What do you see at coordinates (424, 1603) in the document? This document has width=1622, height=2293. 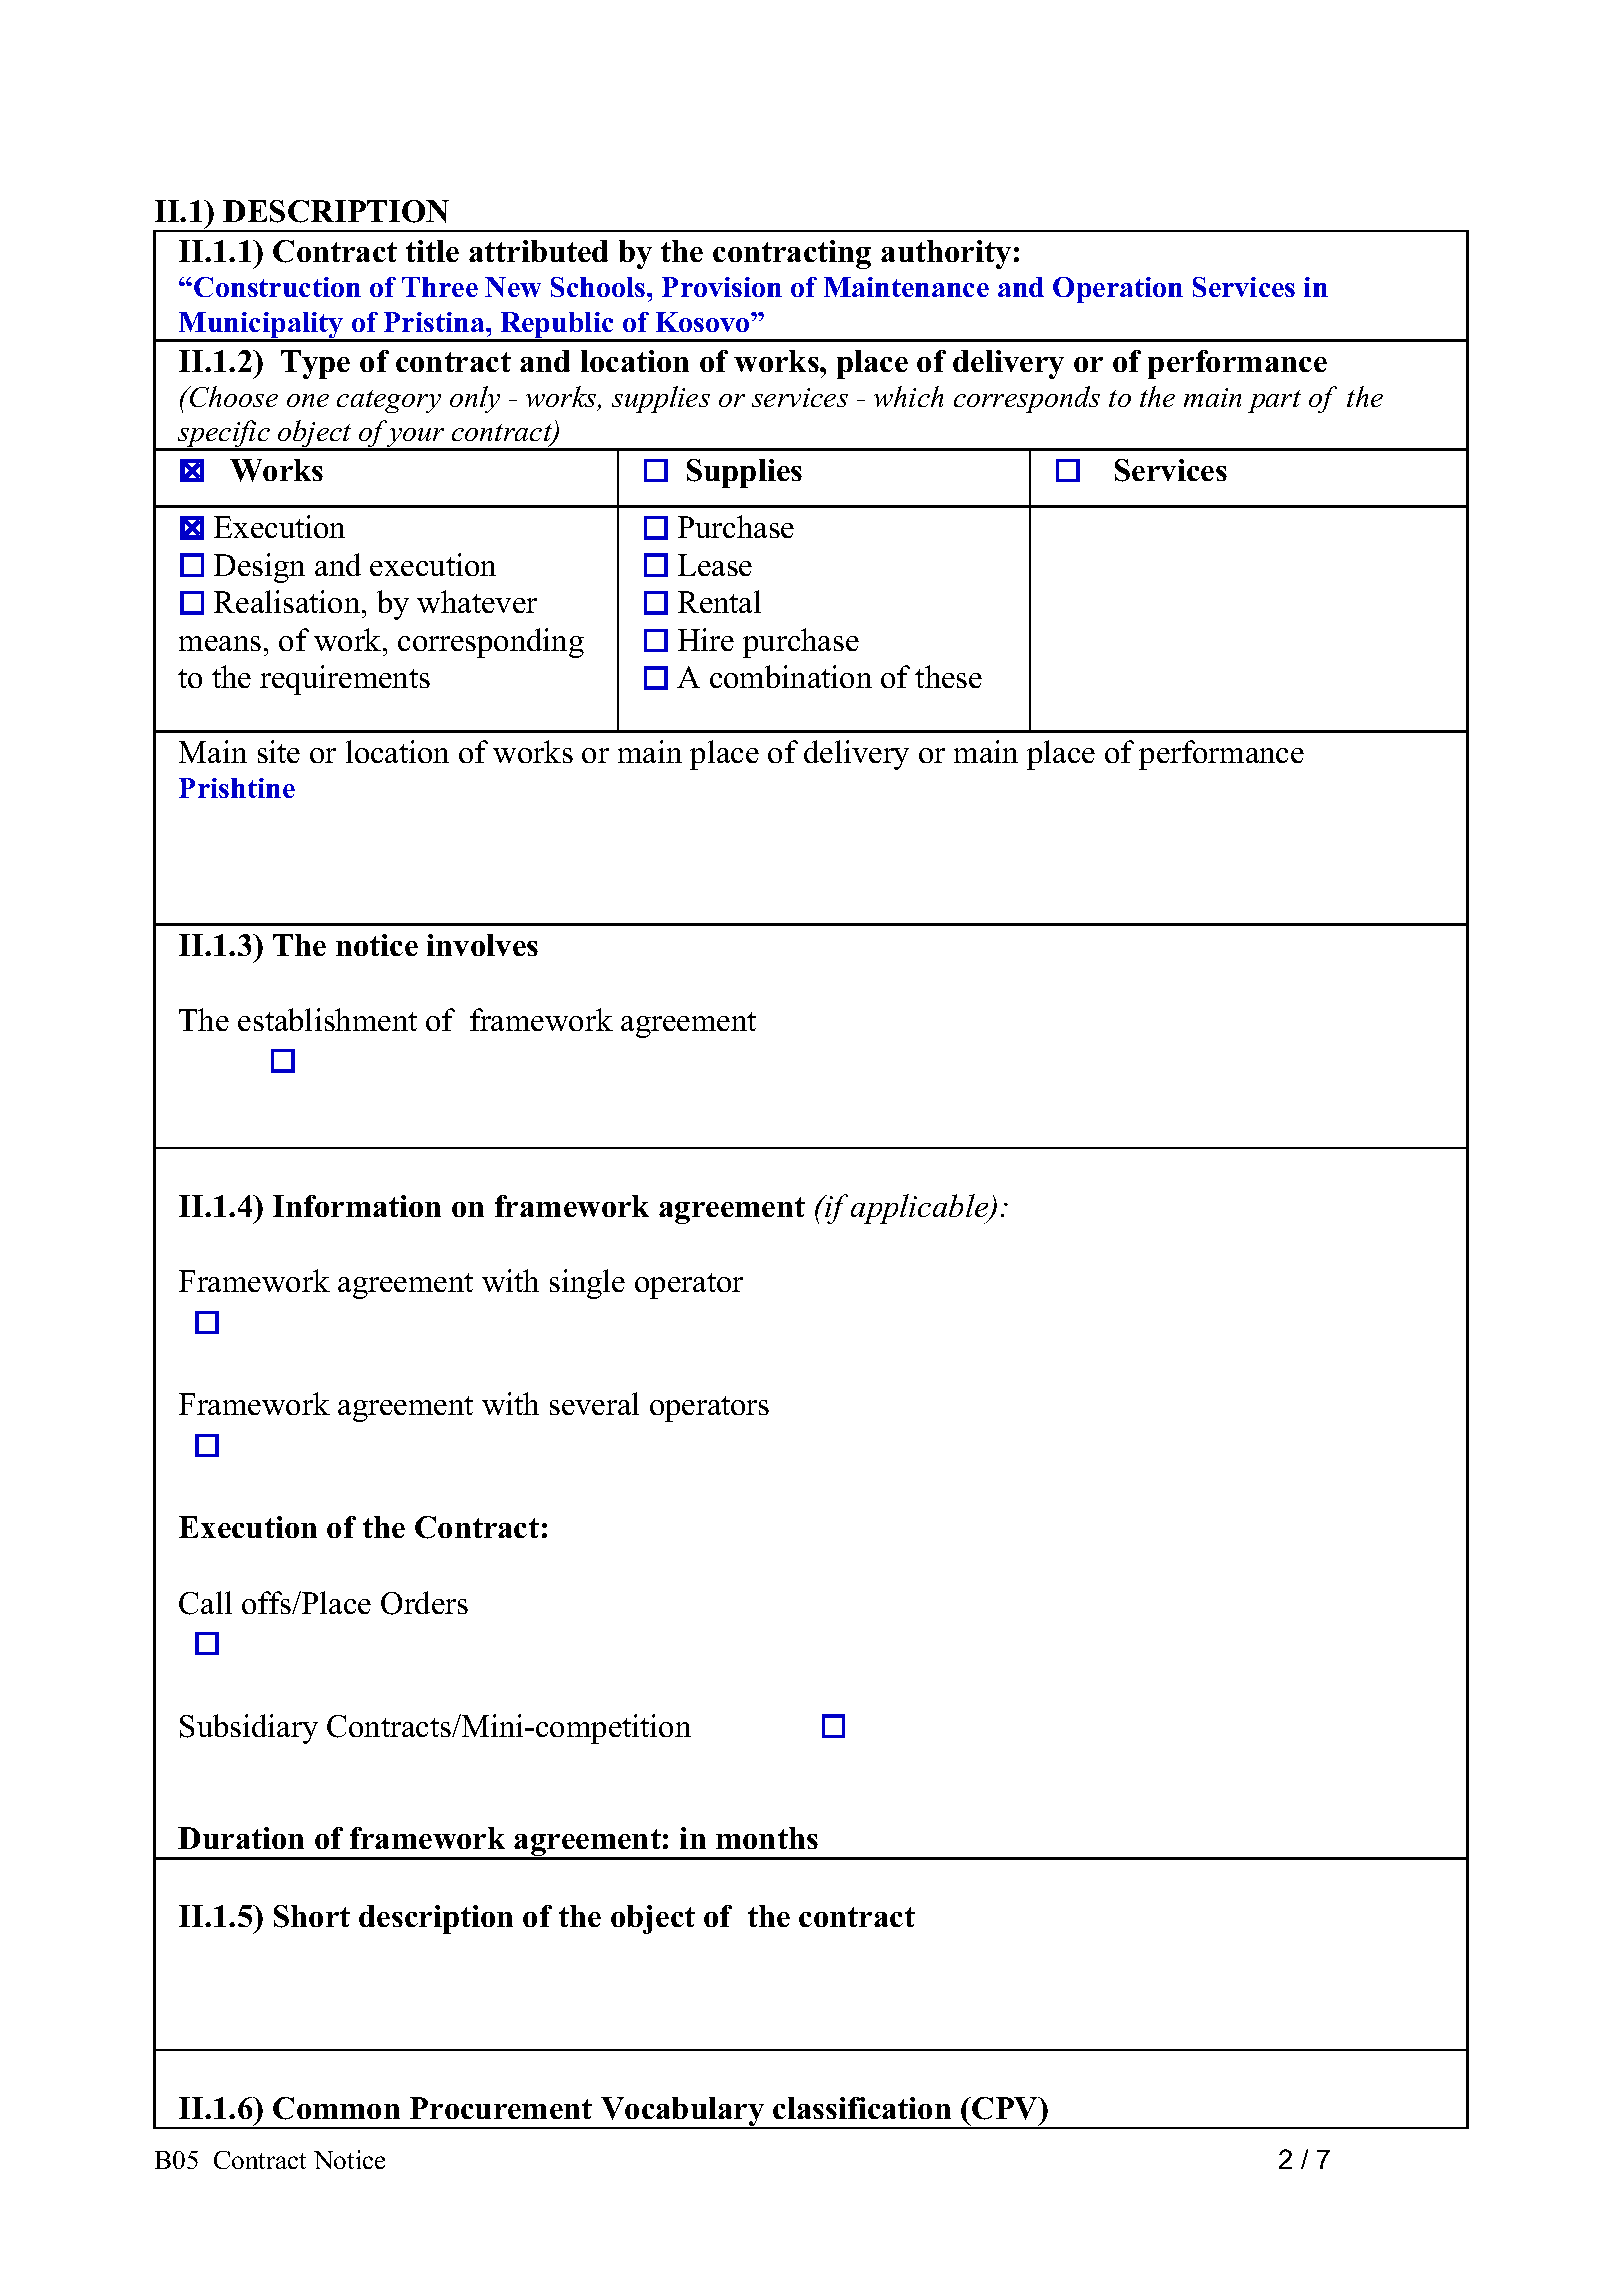 I see `Orders` at bounding box center [424, 1603].
